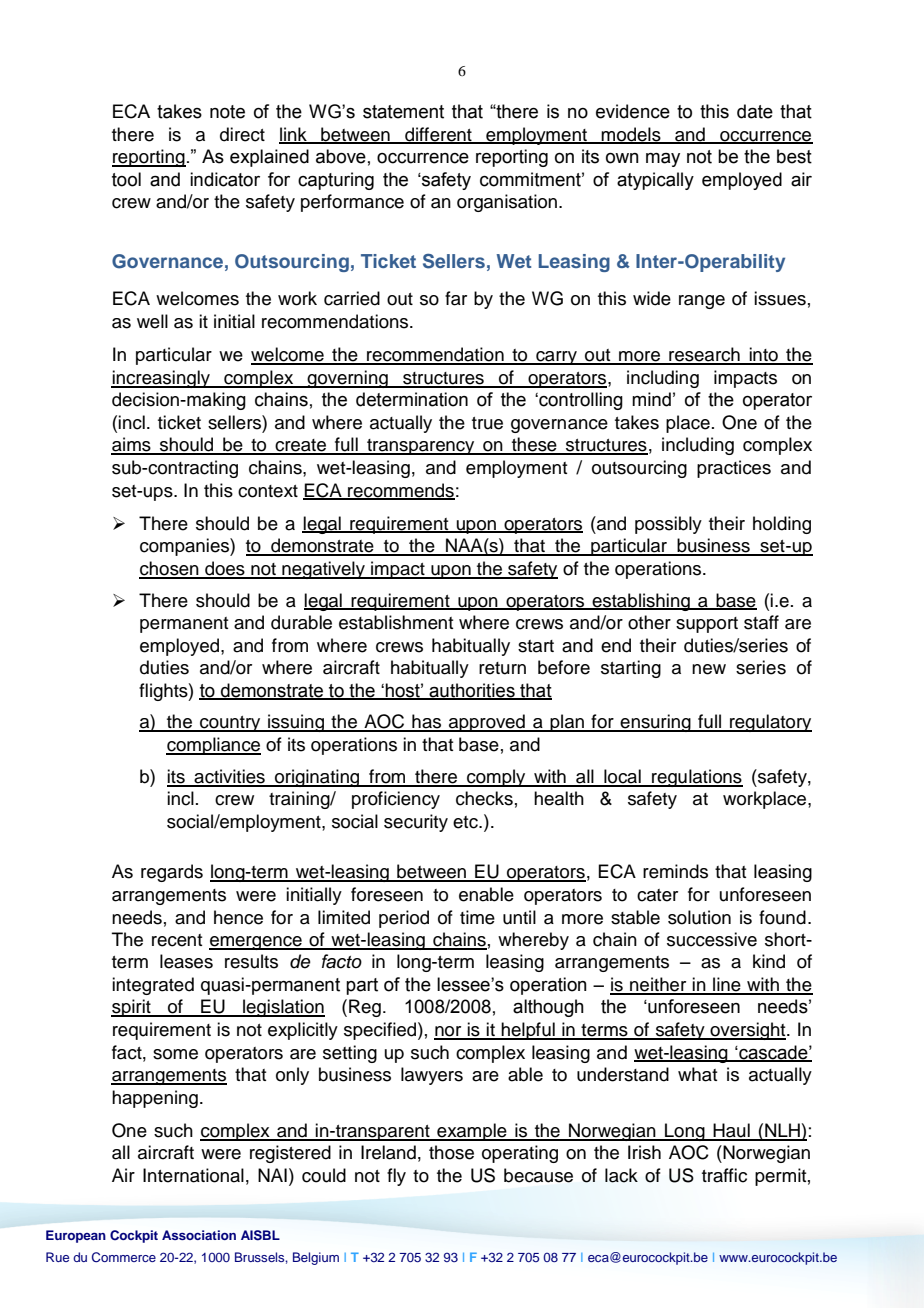  I want to click on may, so click(663, 160).
